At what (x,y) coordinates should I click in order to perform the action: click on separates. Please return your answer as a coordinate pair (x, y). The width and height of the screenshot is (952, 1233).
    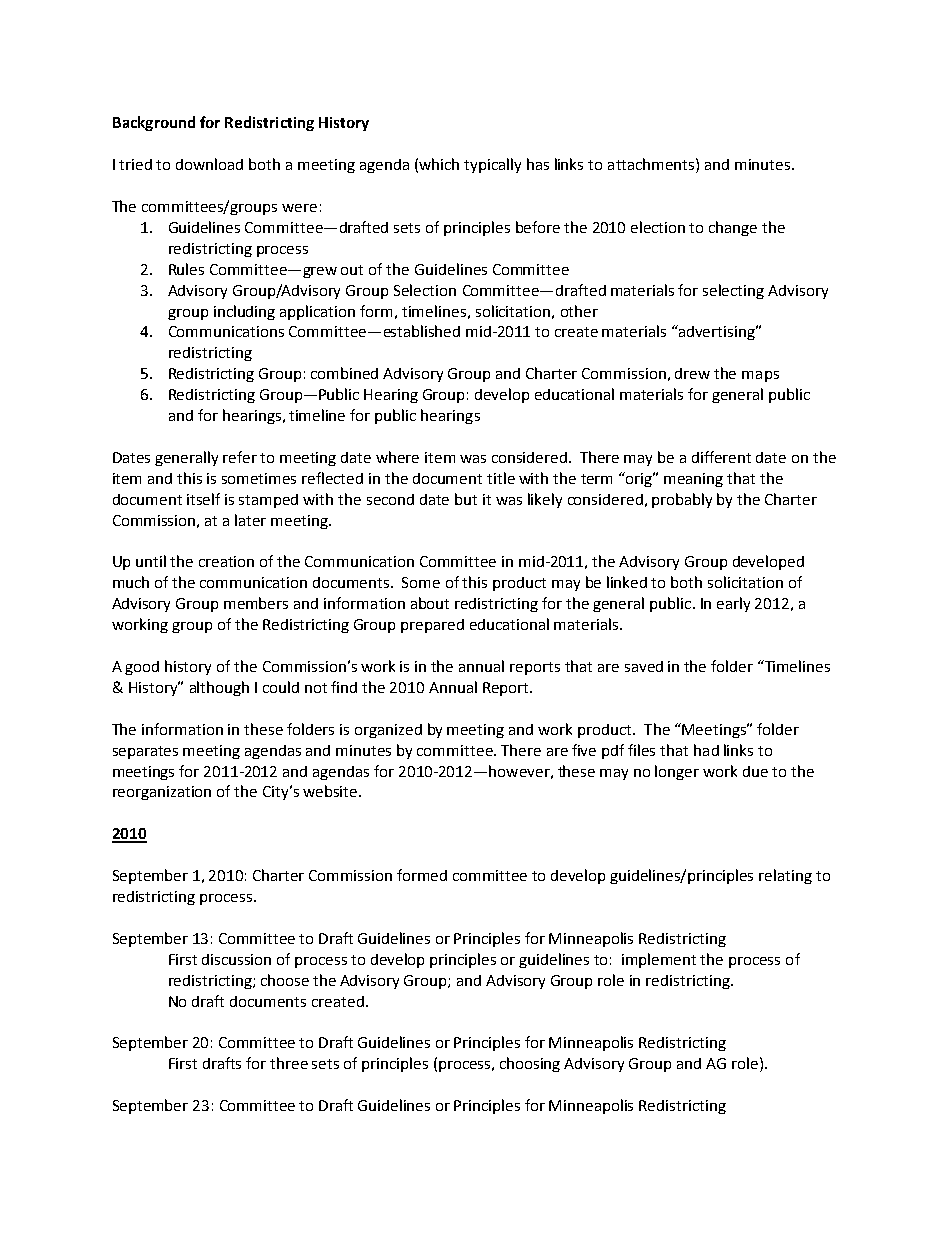
    Looking at the image, I should click on (145, 752).
